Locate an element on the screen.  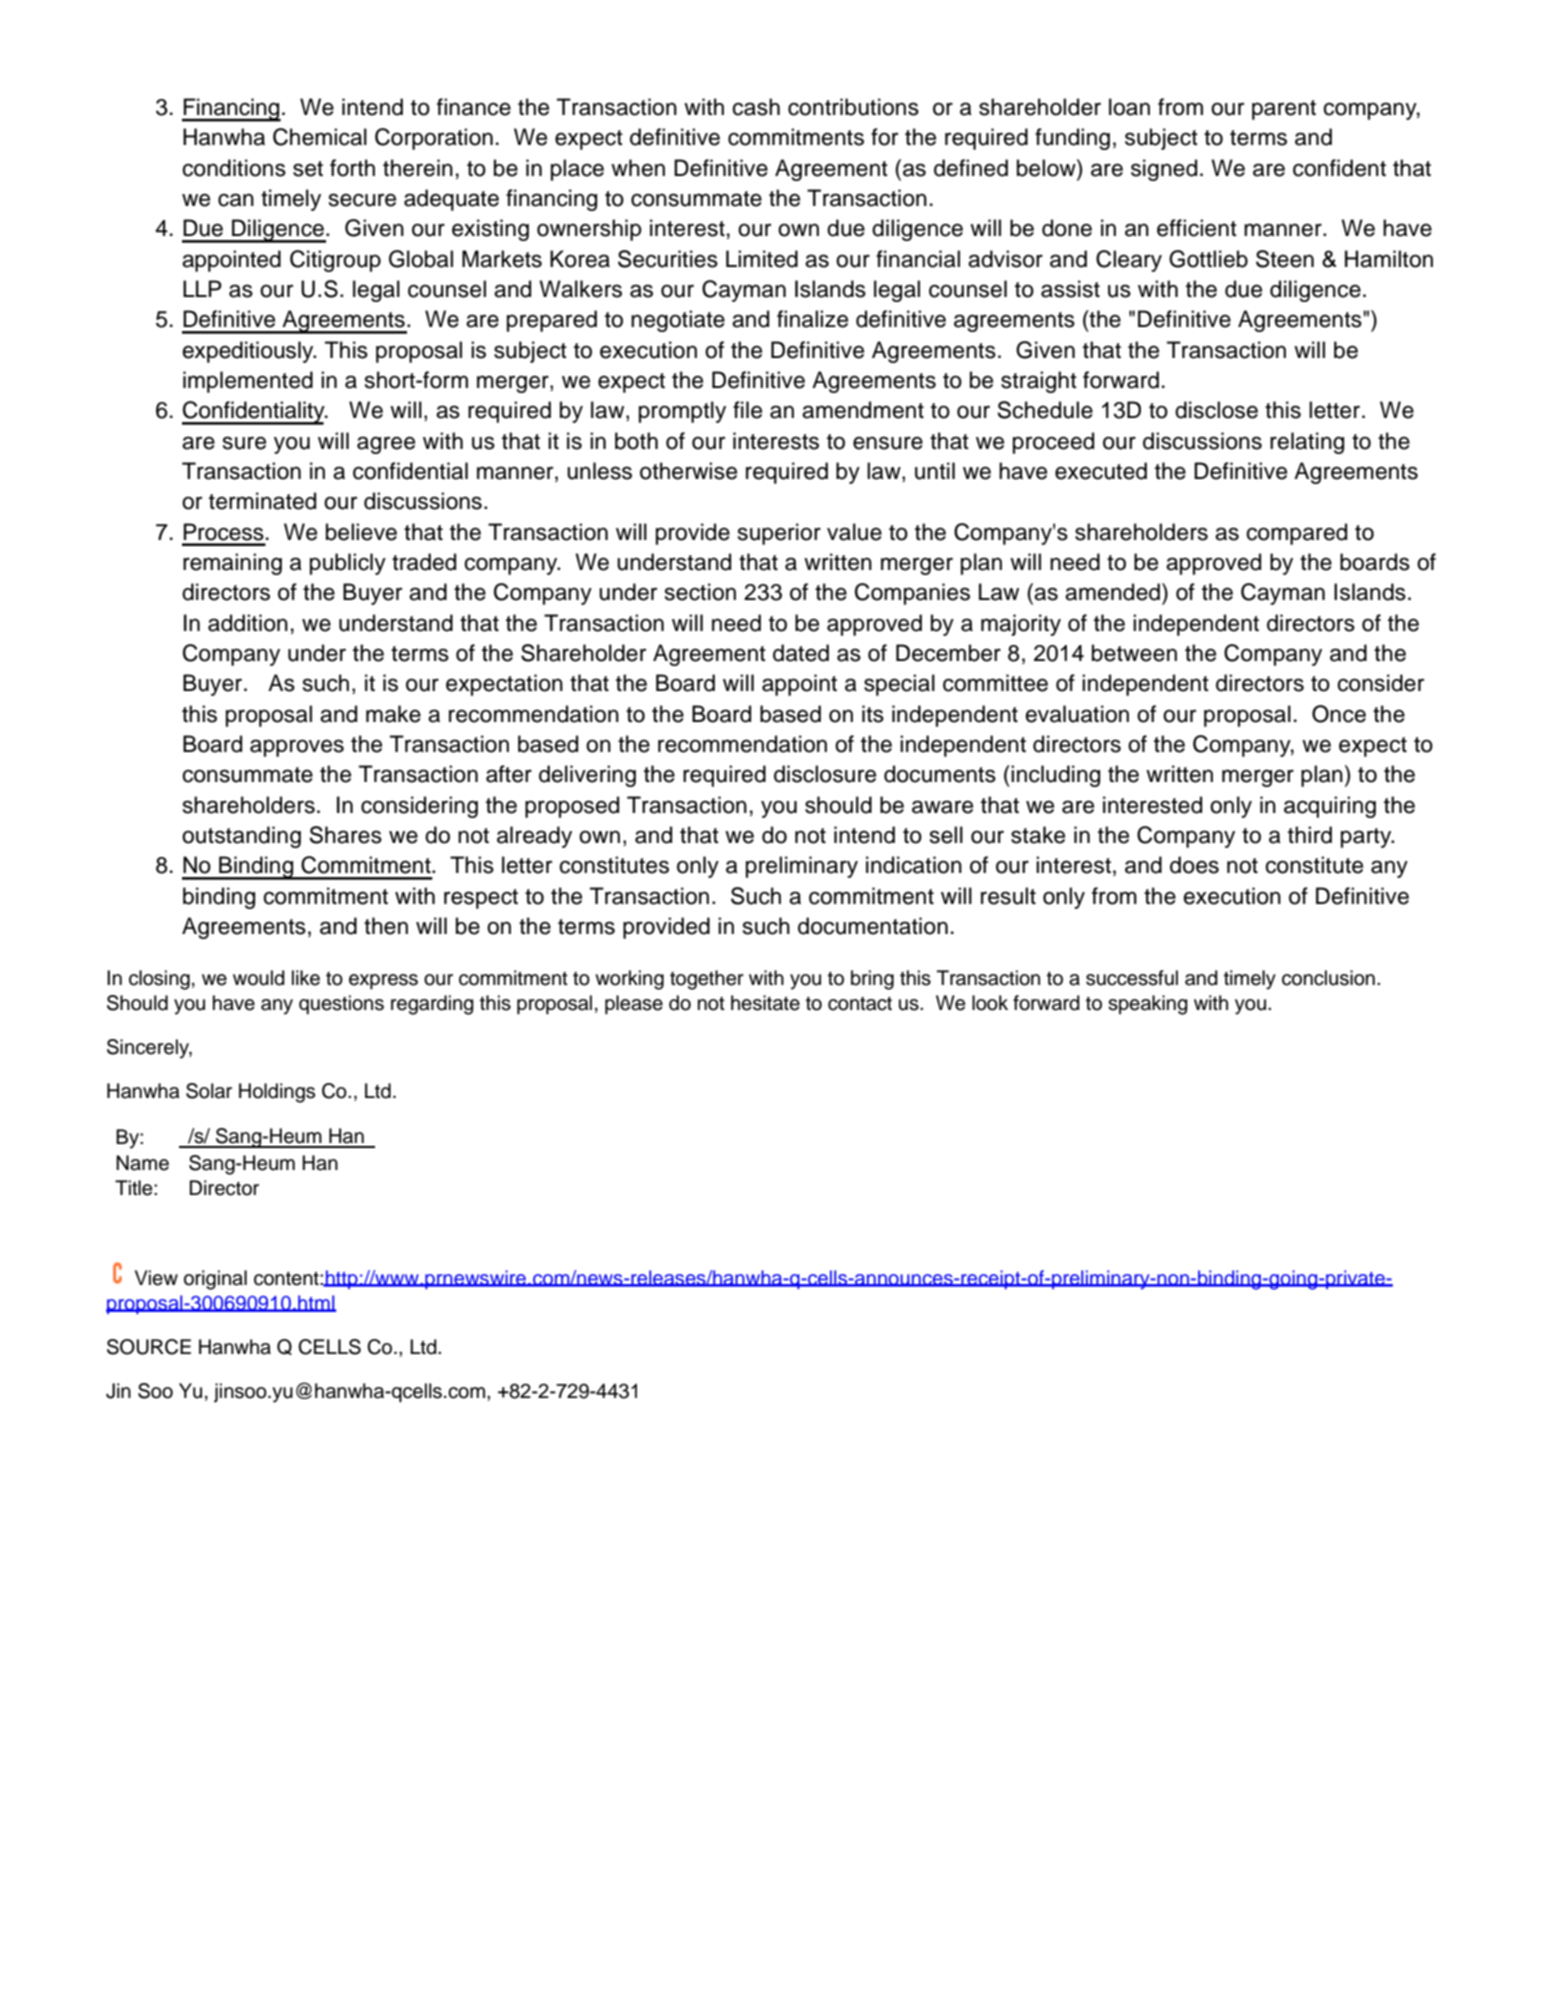
disclose is located at coordinates (1216, 410).
